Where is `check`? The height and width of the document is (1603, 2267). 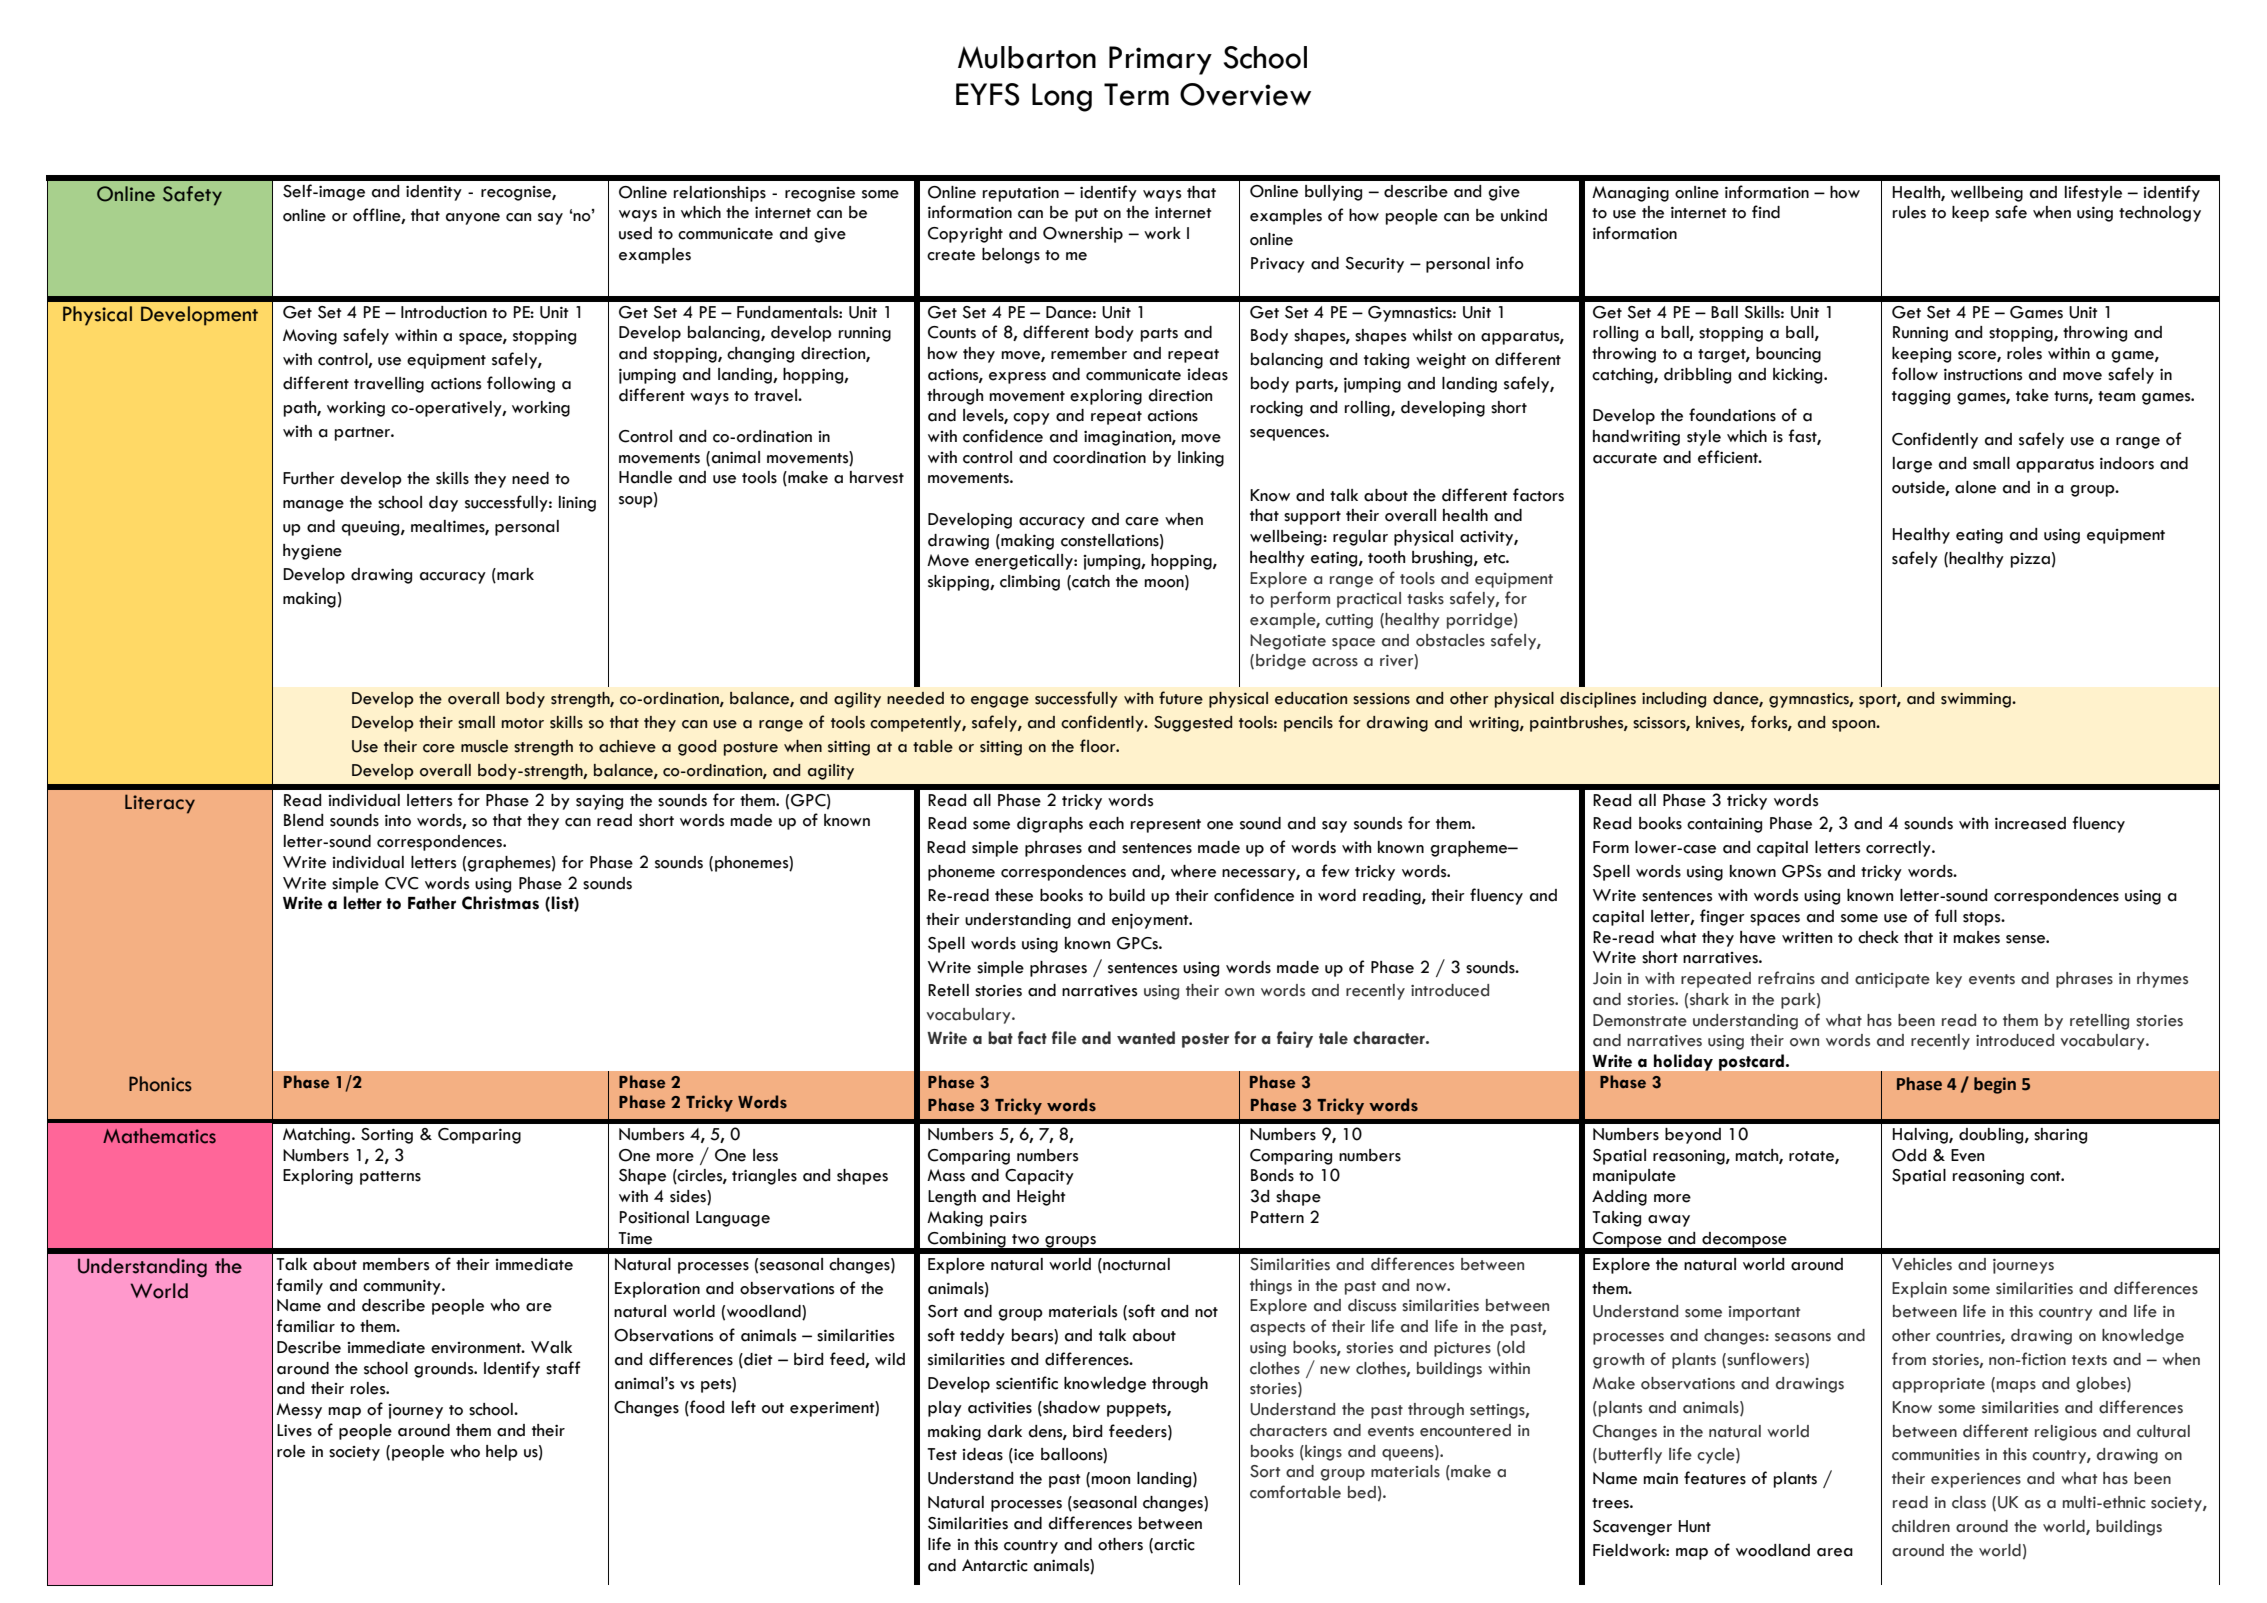 check is located at coordinates (1878, 937).
